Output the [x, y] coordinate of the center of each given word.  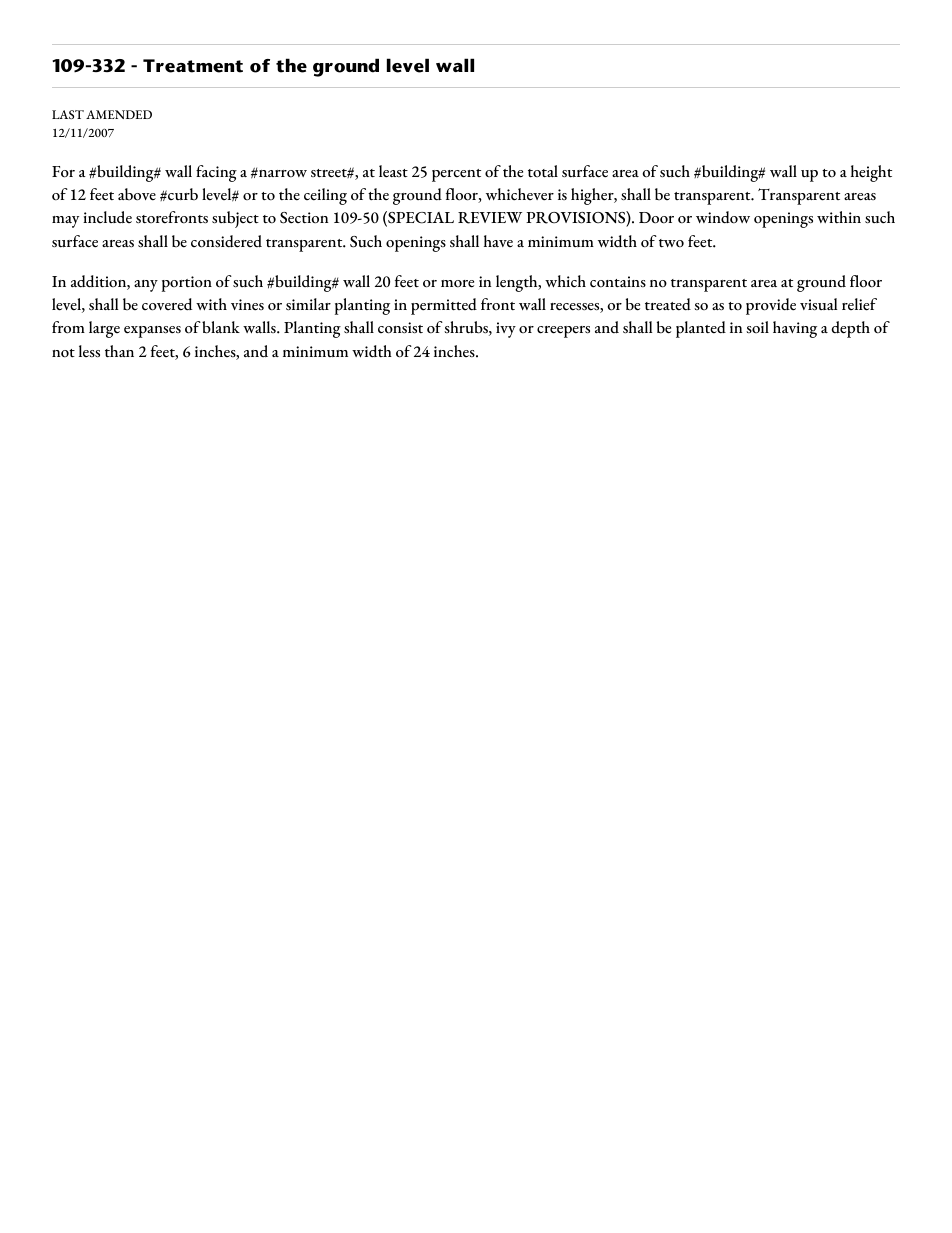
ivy [506, 330]
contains [618, 282]
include [107, 217]
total [543, 171]
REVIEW [490, 218]
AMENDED [119, 114]
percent [456, 175]
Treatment [193, 66]
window [723, 217]
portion [187, 284]
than [119, 351]
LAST [68, 114]
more [457, 284]
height [871, 173]
